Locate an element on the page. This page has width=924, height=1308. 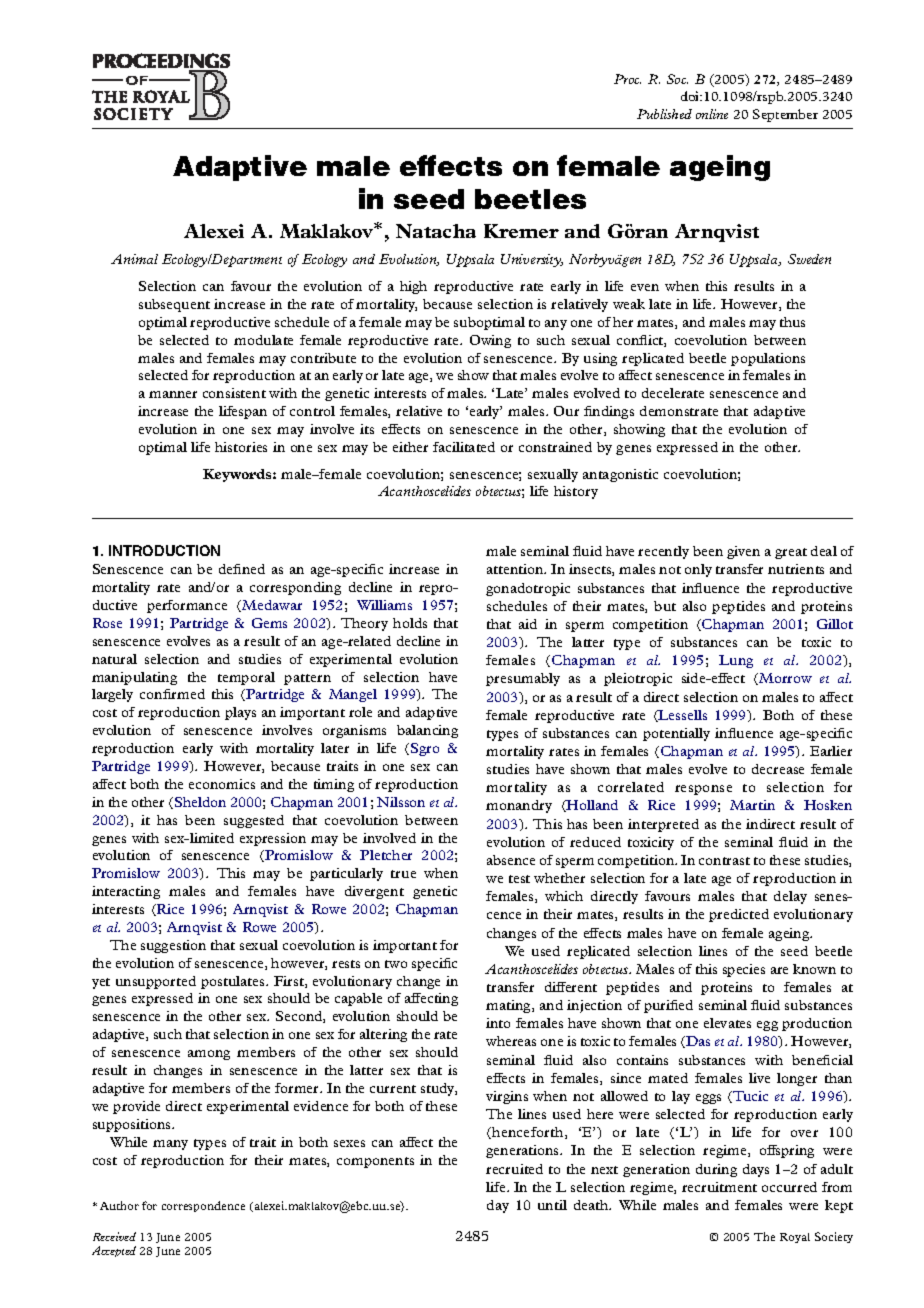
Kremer is located at coordinates (521, 231).
